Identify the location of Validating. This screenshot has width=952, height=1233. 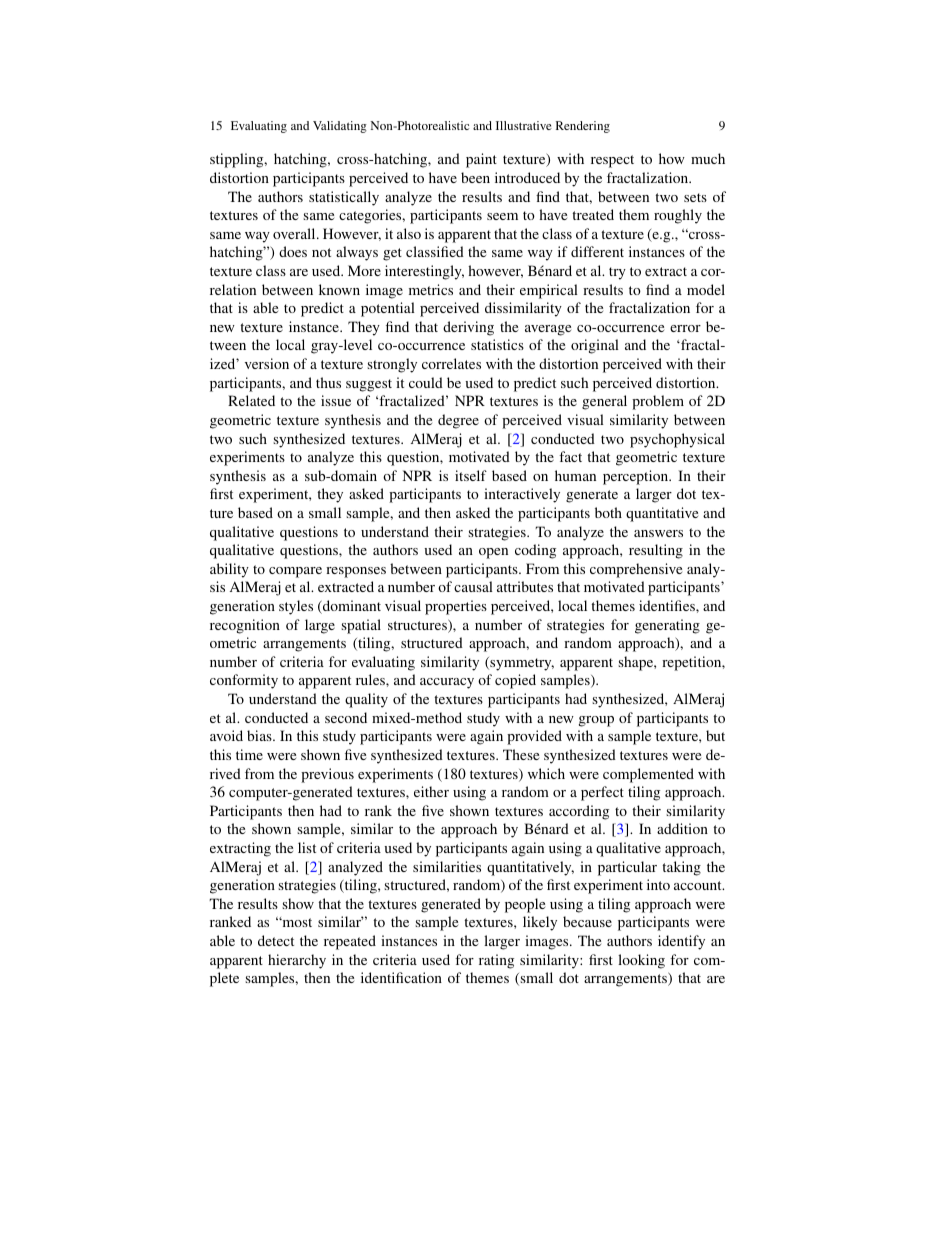
(340, 127).
